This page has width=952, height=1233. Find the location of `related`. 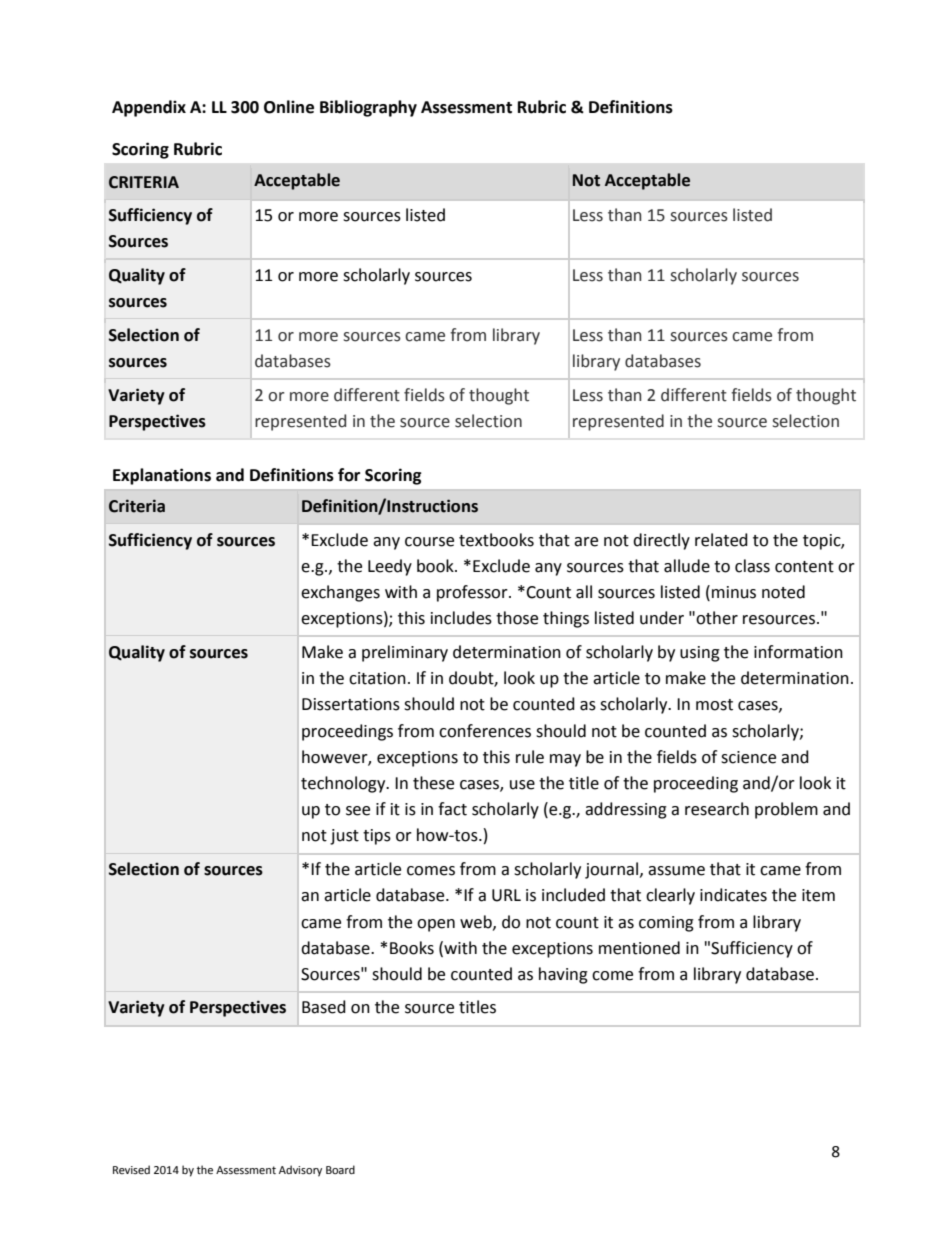

related is located at coordinates (721, 540).
